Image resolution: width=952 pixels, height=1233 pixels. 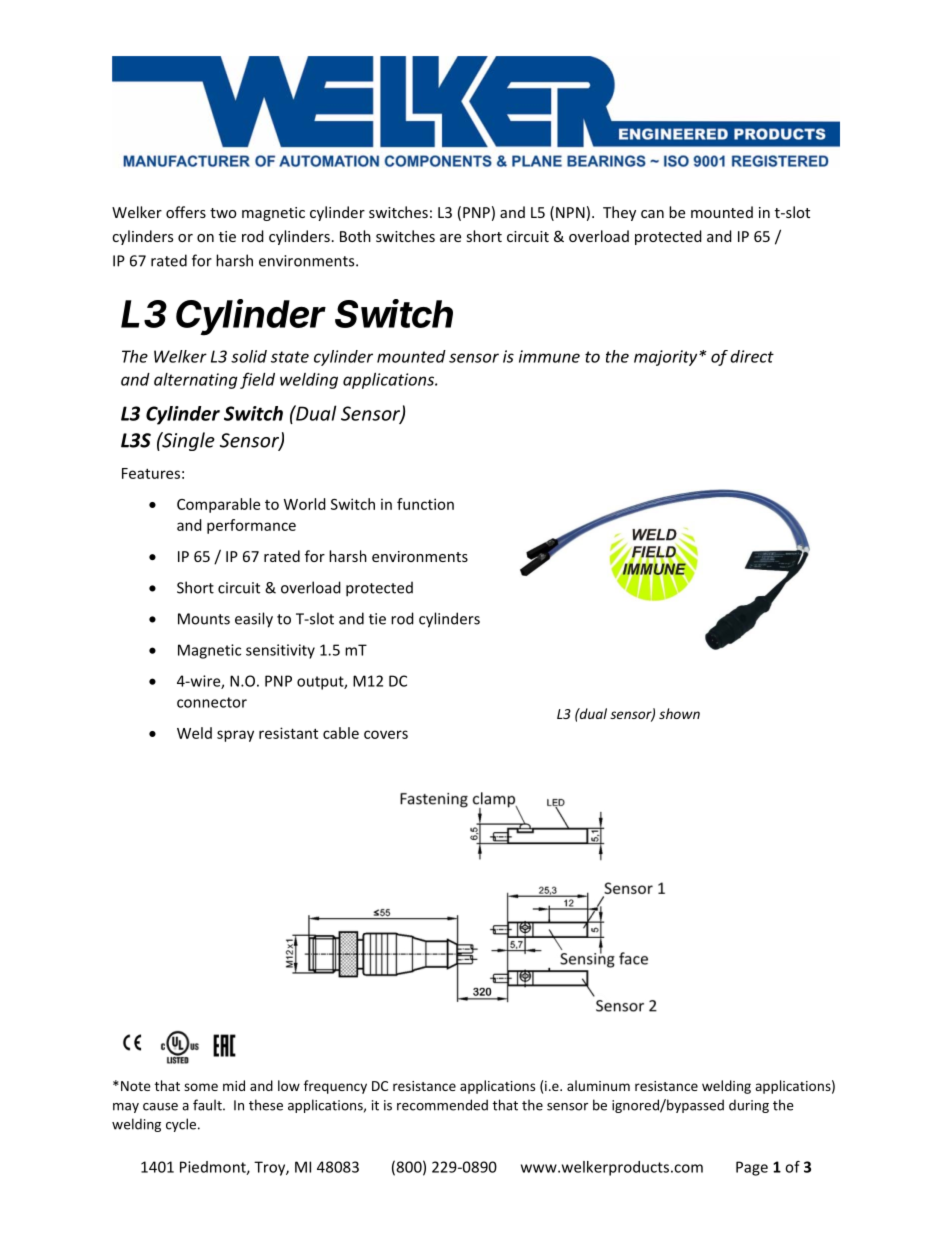 What do you see at coordinates (425, 504) in the screenshot?
I see `function` at bounding box center [425, 504].
